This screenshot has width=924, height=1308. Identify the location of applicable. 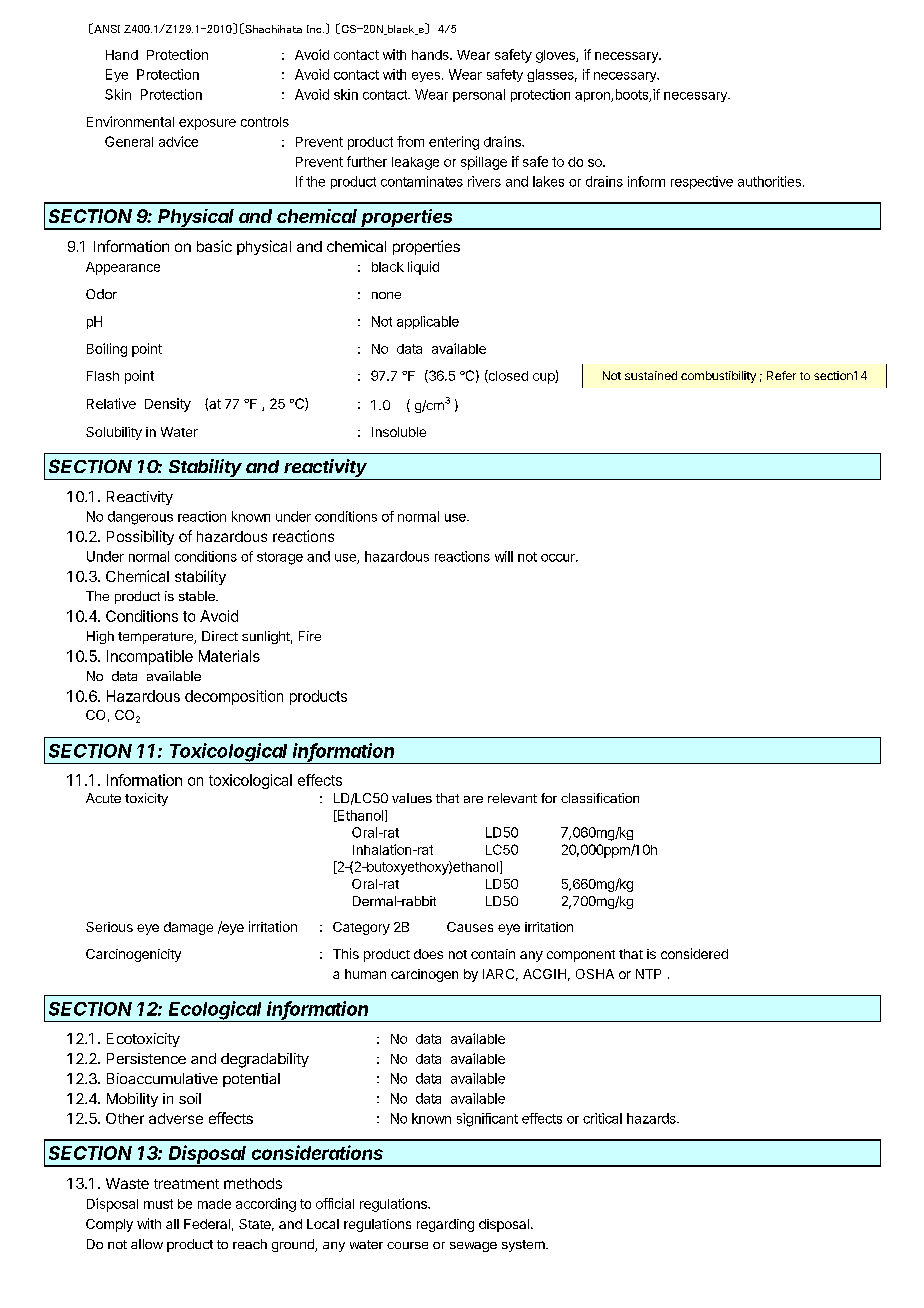
(428, 322).
